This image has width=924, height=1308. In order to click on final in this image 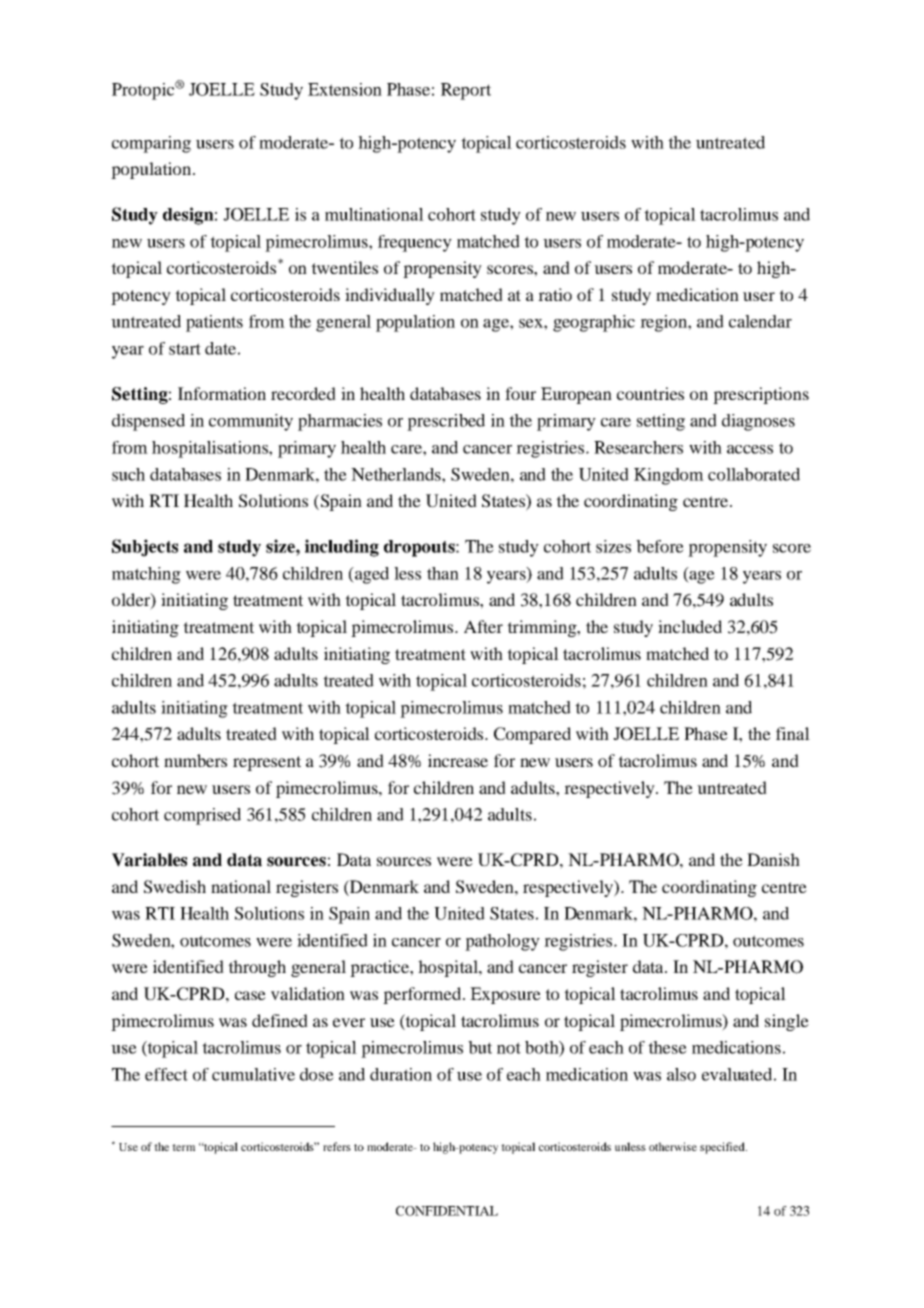, I will do `click(793, 733)`.
